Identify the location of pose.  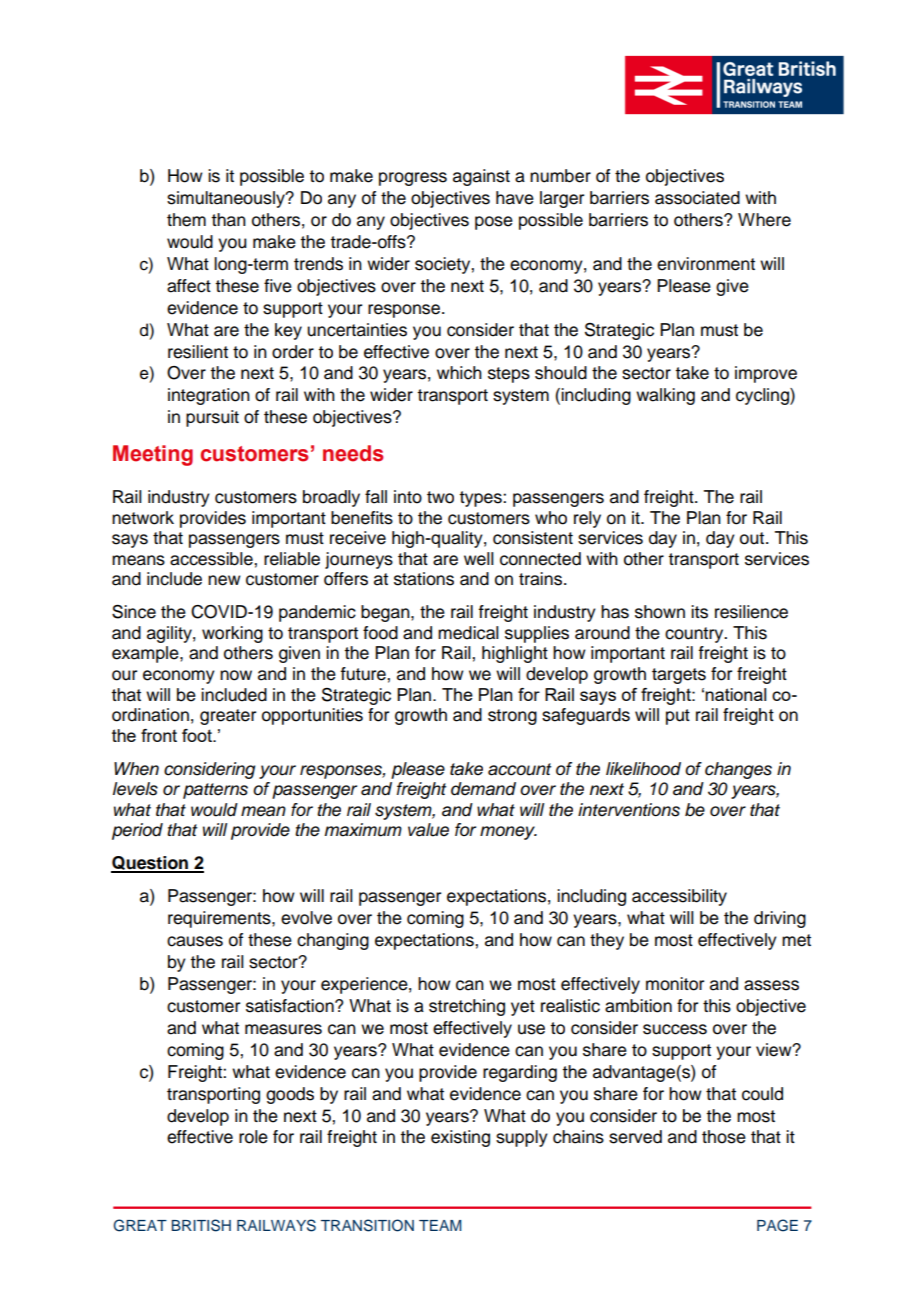
(494, 223).
